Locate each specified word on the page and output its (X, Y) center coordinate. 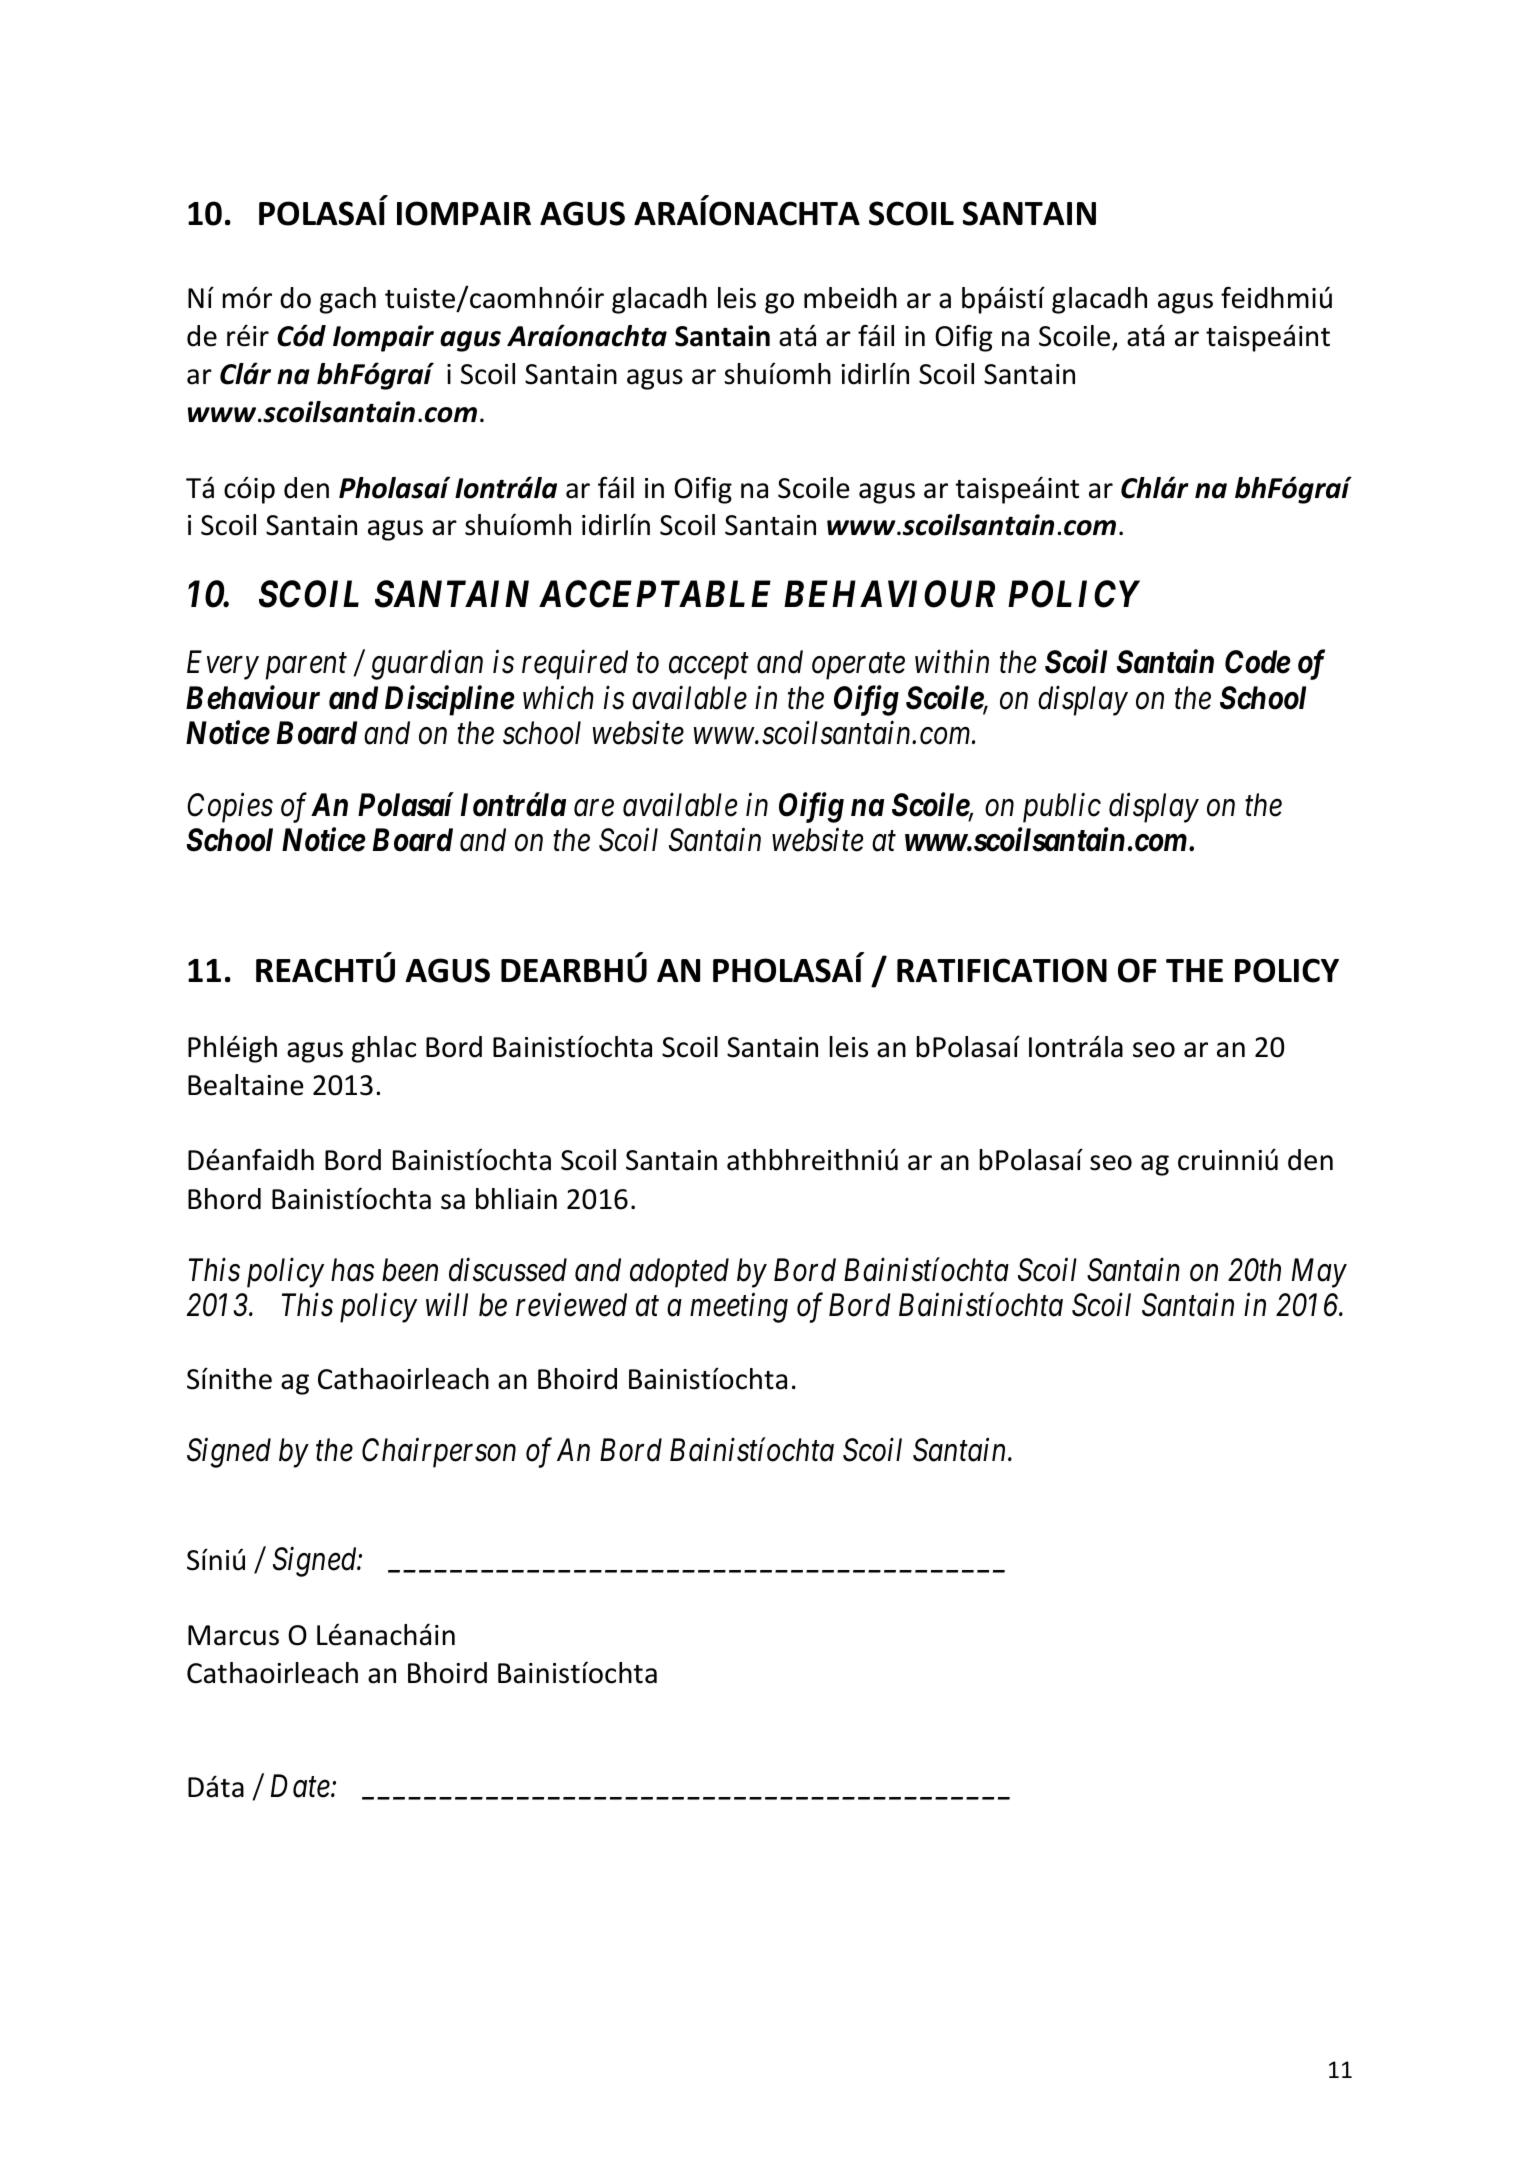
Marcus (233, 1635)
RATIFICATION (1002, 970)
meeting (739, 1308)
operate (858, 667)
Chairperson (439, 1453)
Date (301, 1786)
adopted (679, 1273)
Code (1258, 662)
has (353, 1270)
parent (306, 667)
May (1319, 1273)
